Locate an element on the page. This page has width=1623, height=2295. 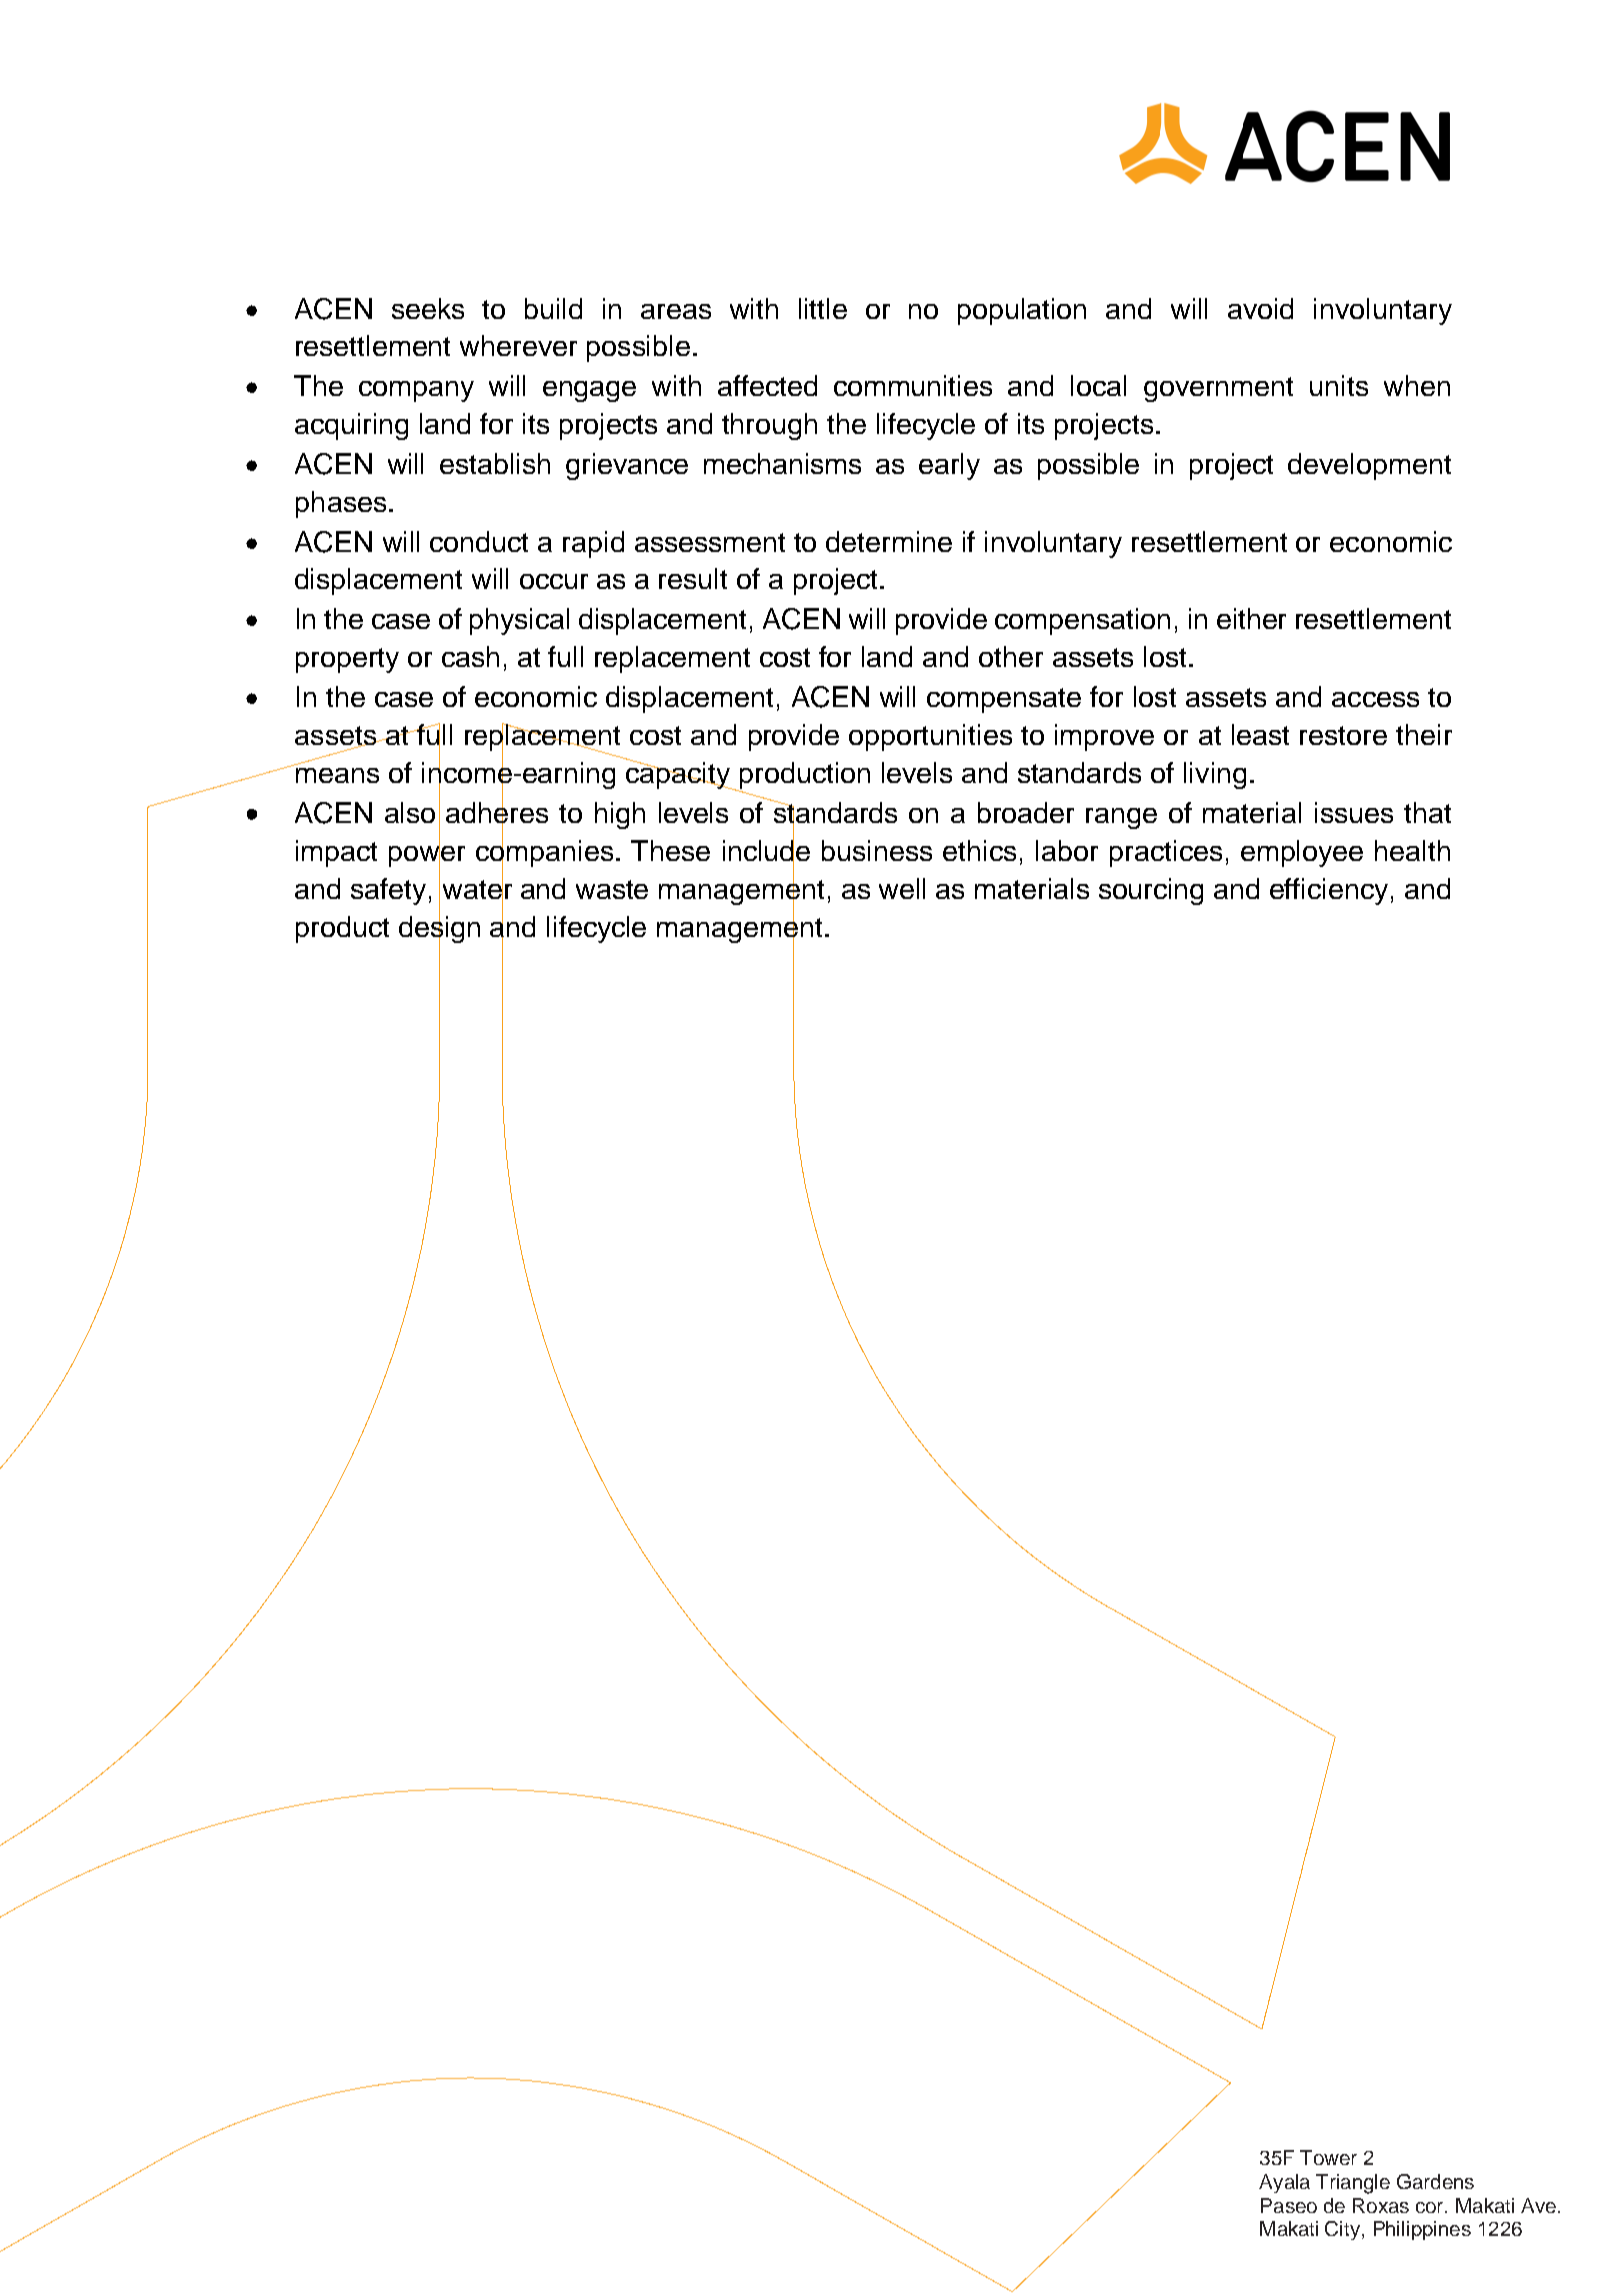
Gardens is located at coordinates (1435, 2181).
